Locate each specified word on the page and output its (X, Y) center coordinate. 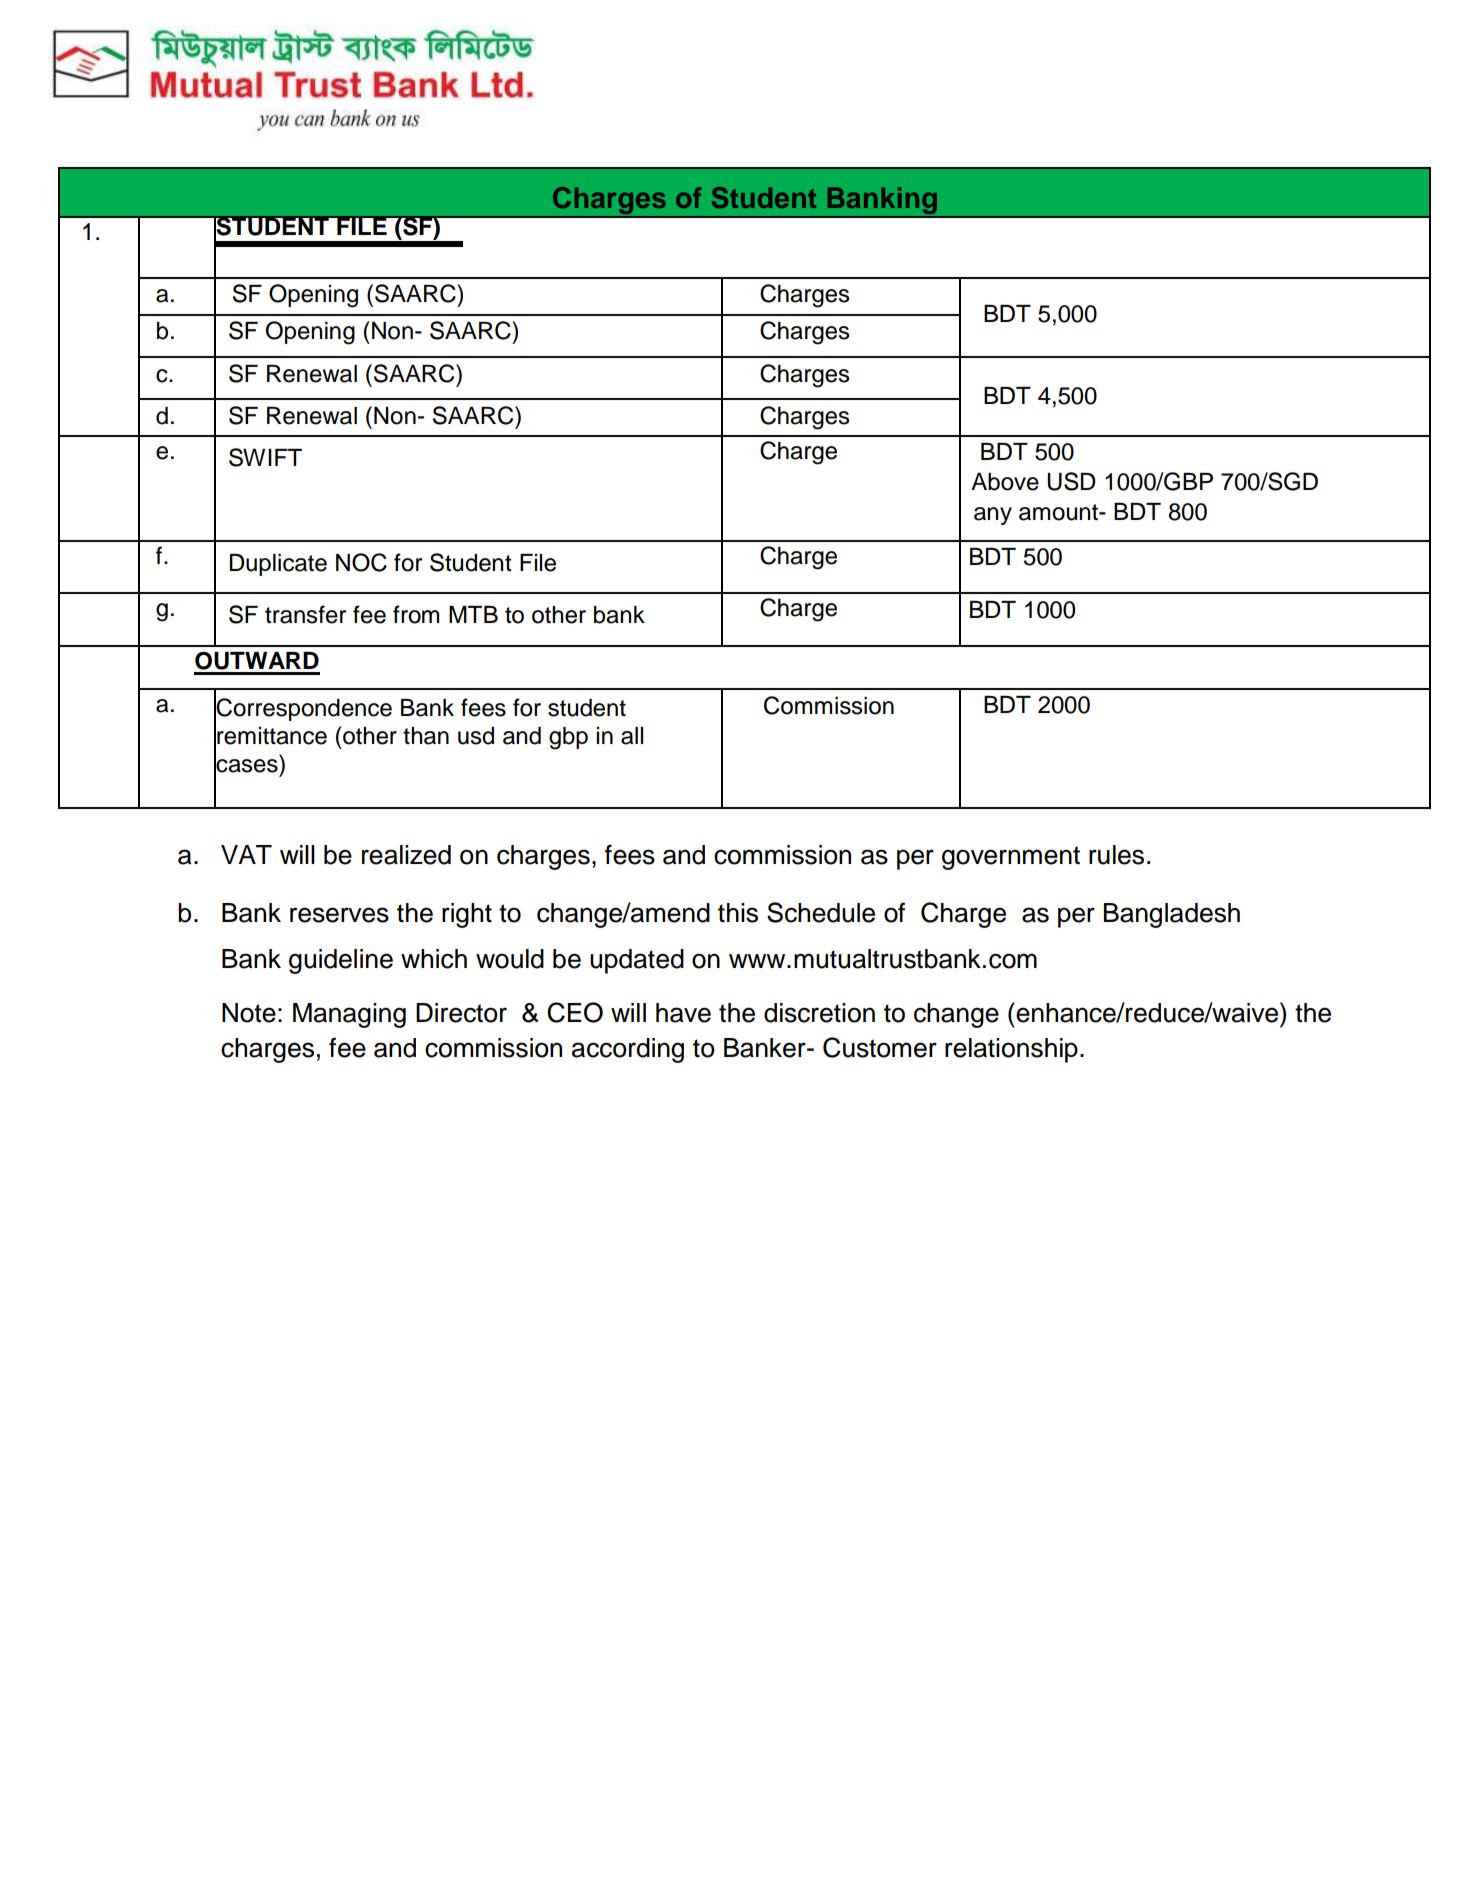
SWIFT (265, 457)
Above (1005, 482)
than (426, 736)
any (993, 516)
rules (1116, 855)
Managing (349, 1015)
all (632, 736)
